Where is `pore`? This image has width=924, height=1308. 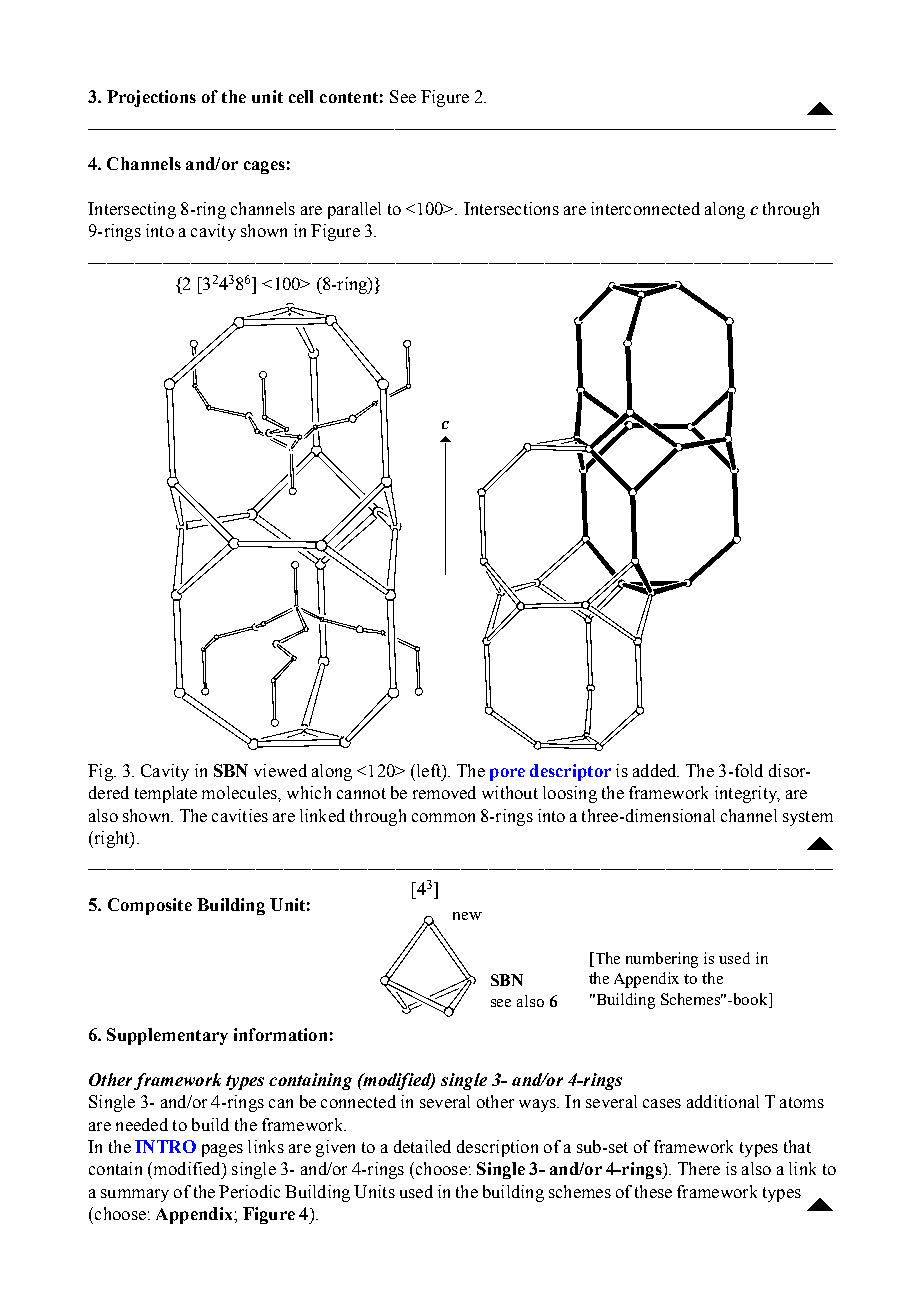 pore is located at coordinates (507, 774).
